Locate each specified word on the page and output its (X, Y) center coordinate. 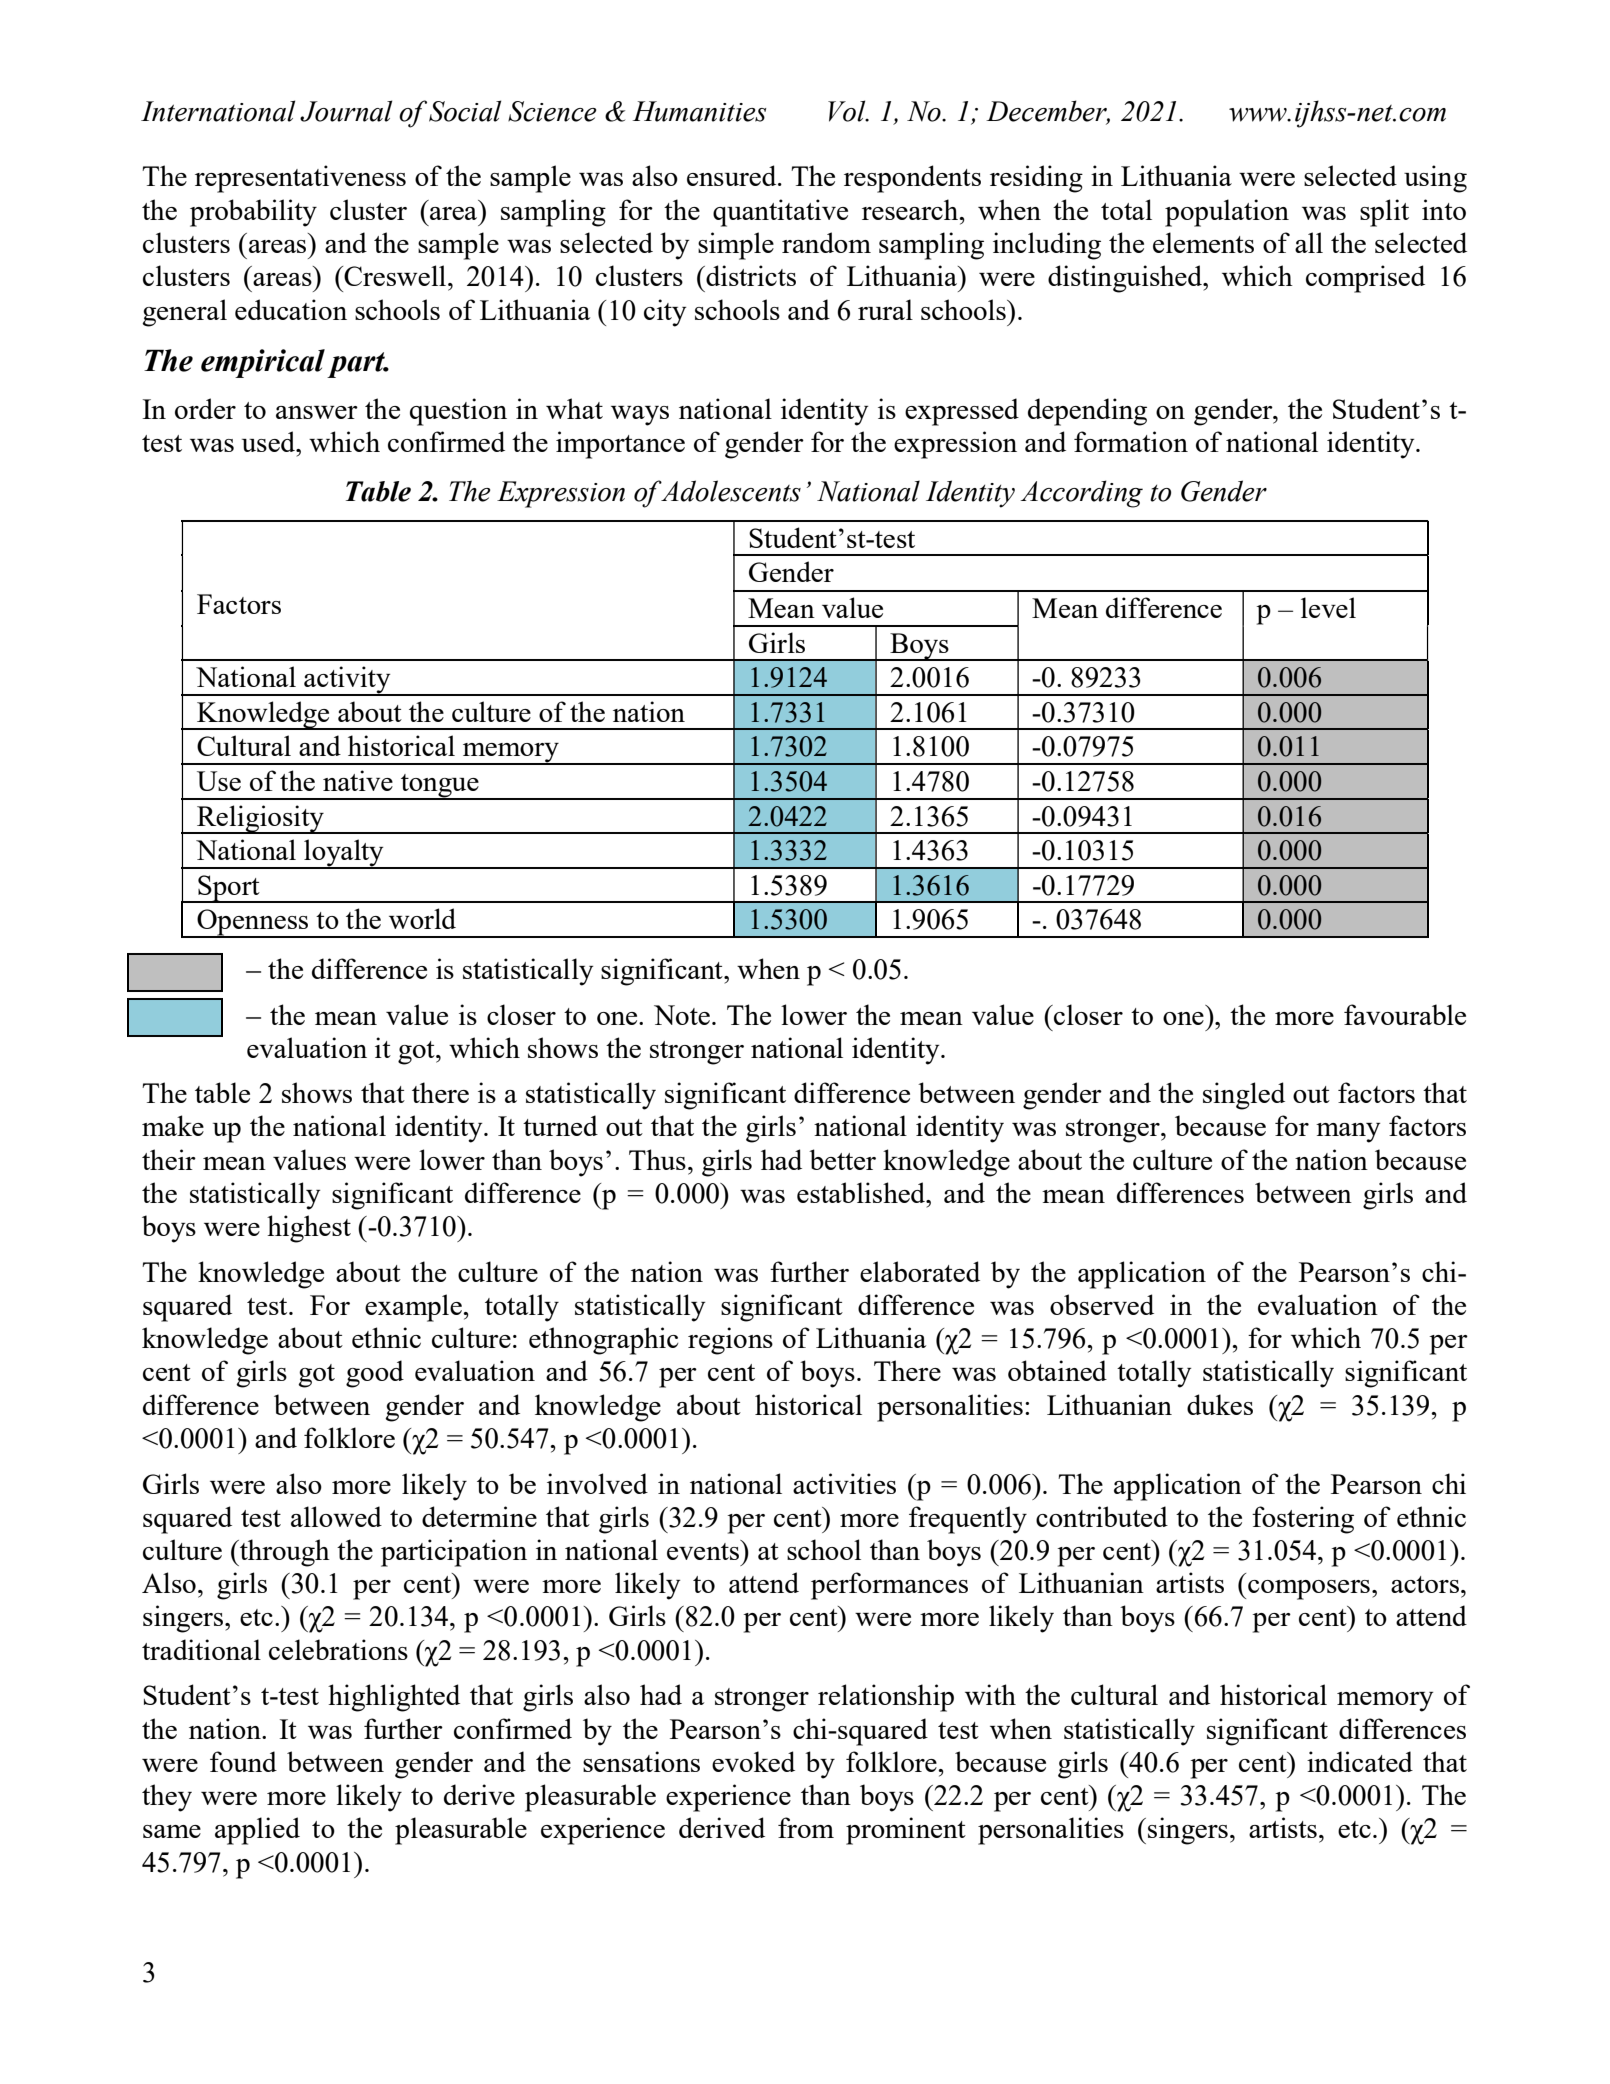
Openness (253, 923)
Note (682, 1015)
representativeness (300, 179)
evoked (753, 1761)
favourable (1405, 1014)
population (1227, 213)
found (243, 1761)
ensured (733, 175)
